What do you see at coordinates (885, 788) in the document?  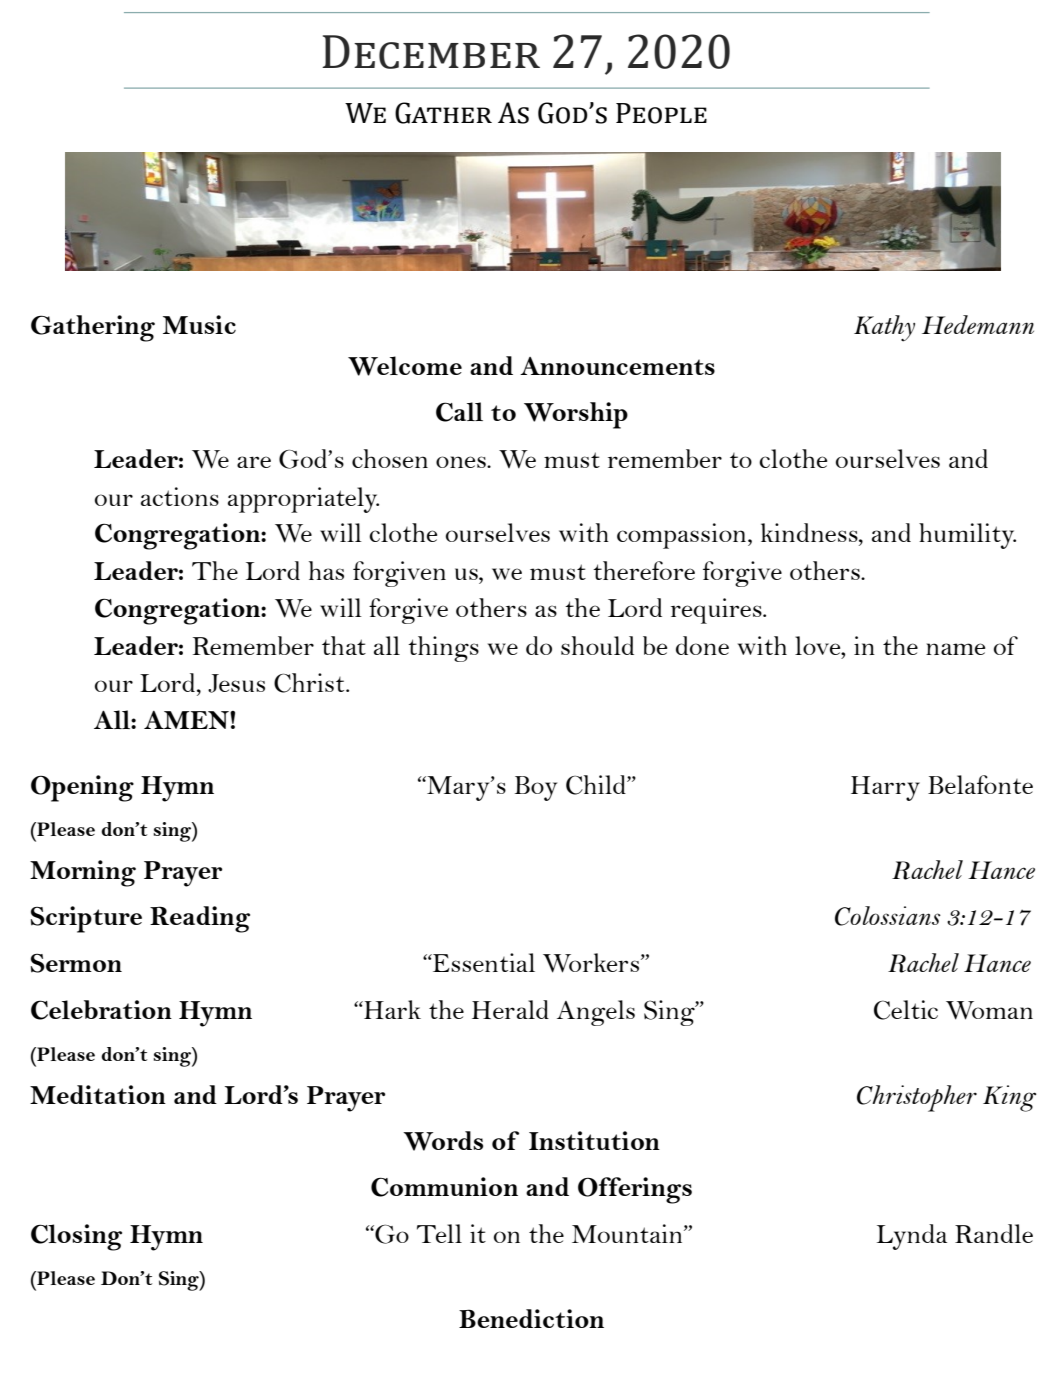 I see `Harry` at bounding box center [885, 788].
